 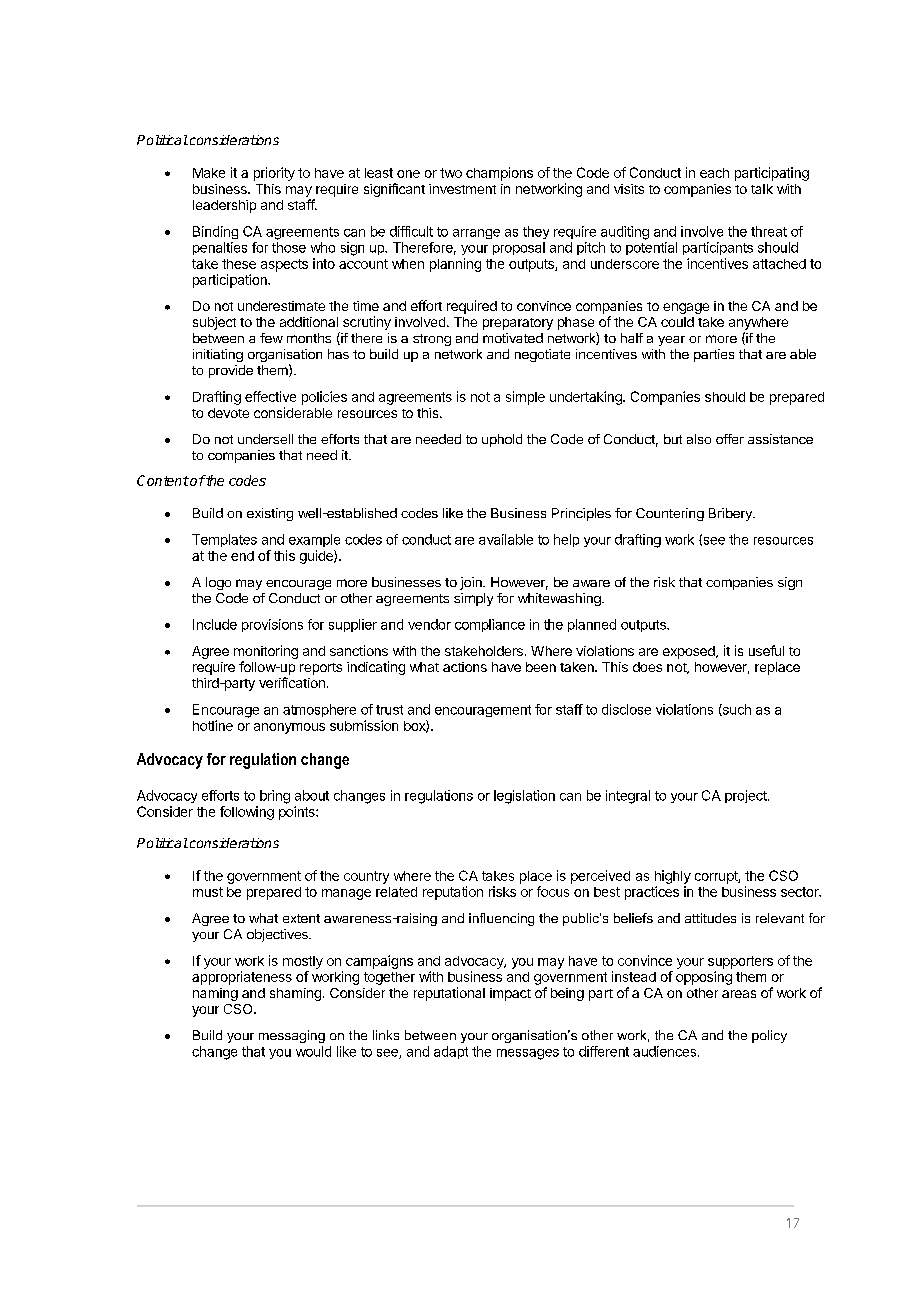 I want to click on each, so click(x=714, y=173).
